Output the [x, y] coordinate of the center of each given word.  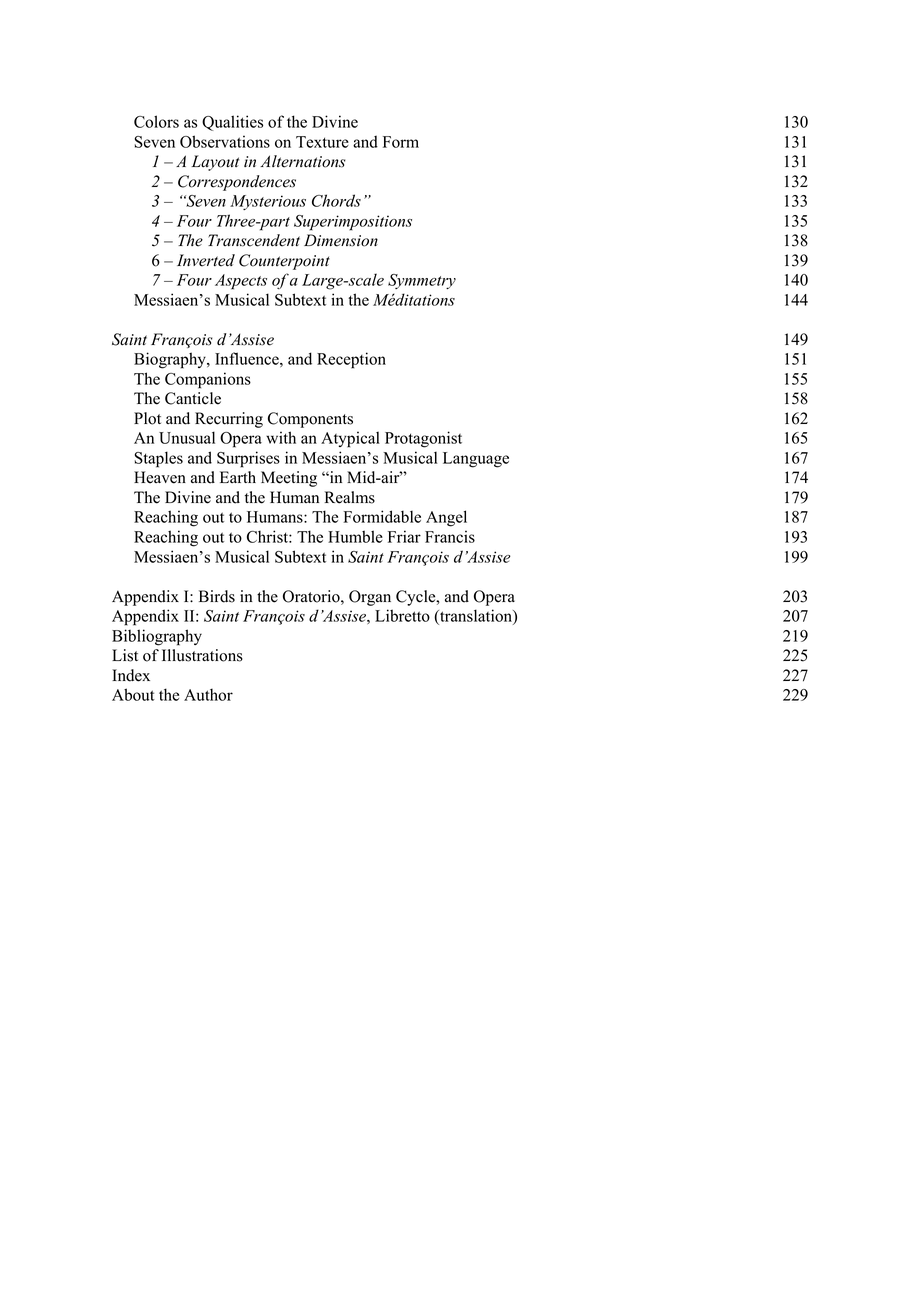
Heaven [160, 477]
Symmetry [422, 281]
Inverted [206, 260]
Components [310, 420]
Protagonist [423, 439]
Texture [322, 142]
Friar [404, 536]
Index [131, 675]
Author [208, 694]
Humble [355, 536]
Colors [156, 121]
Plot [147, 418]
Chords [336, 200]
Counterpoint [284, 262]
